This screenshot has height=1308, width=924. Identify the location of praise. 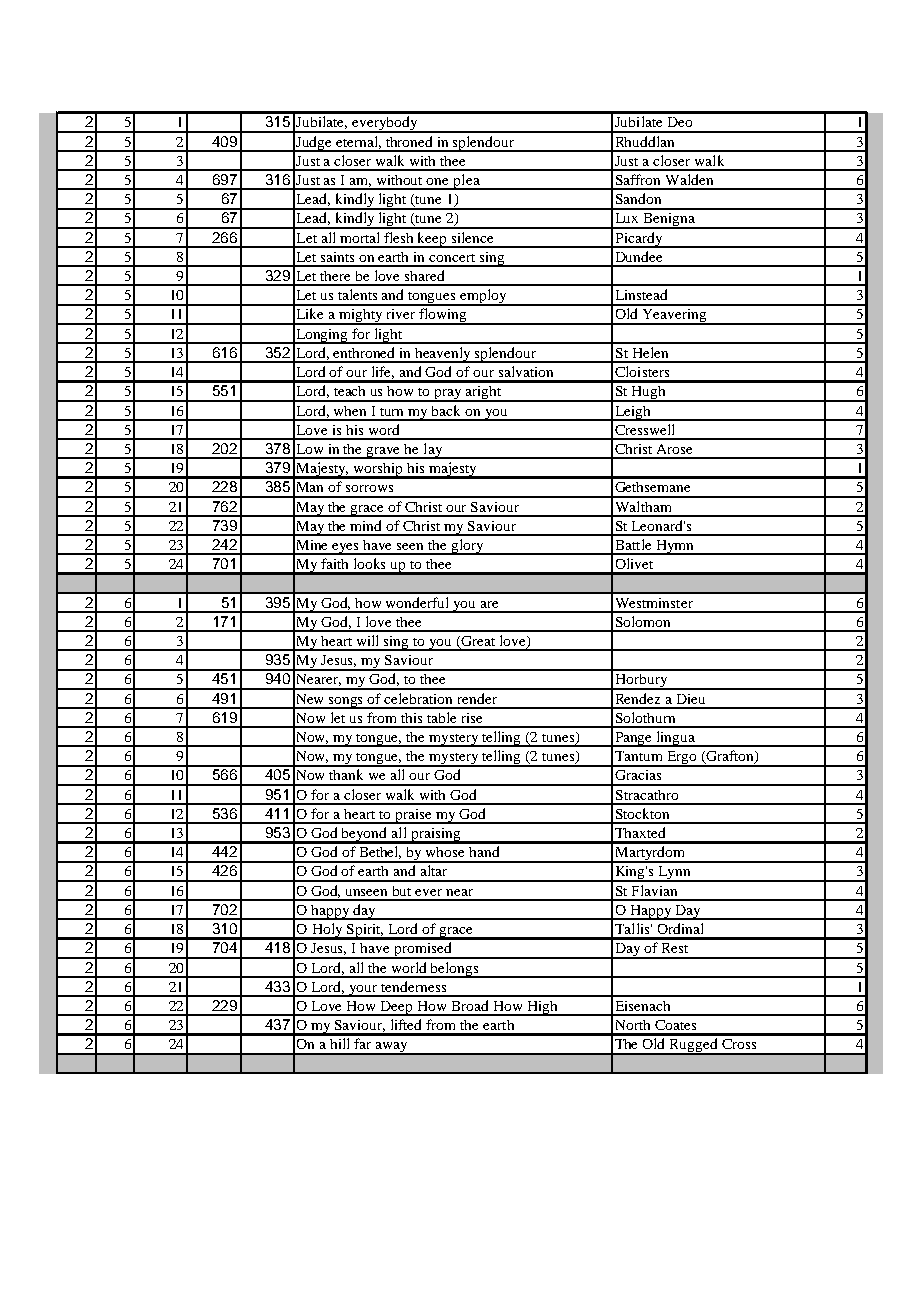
(413, 816).
